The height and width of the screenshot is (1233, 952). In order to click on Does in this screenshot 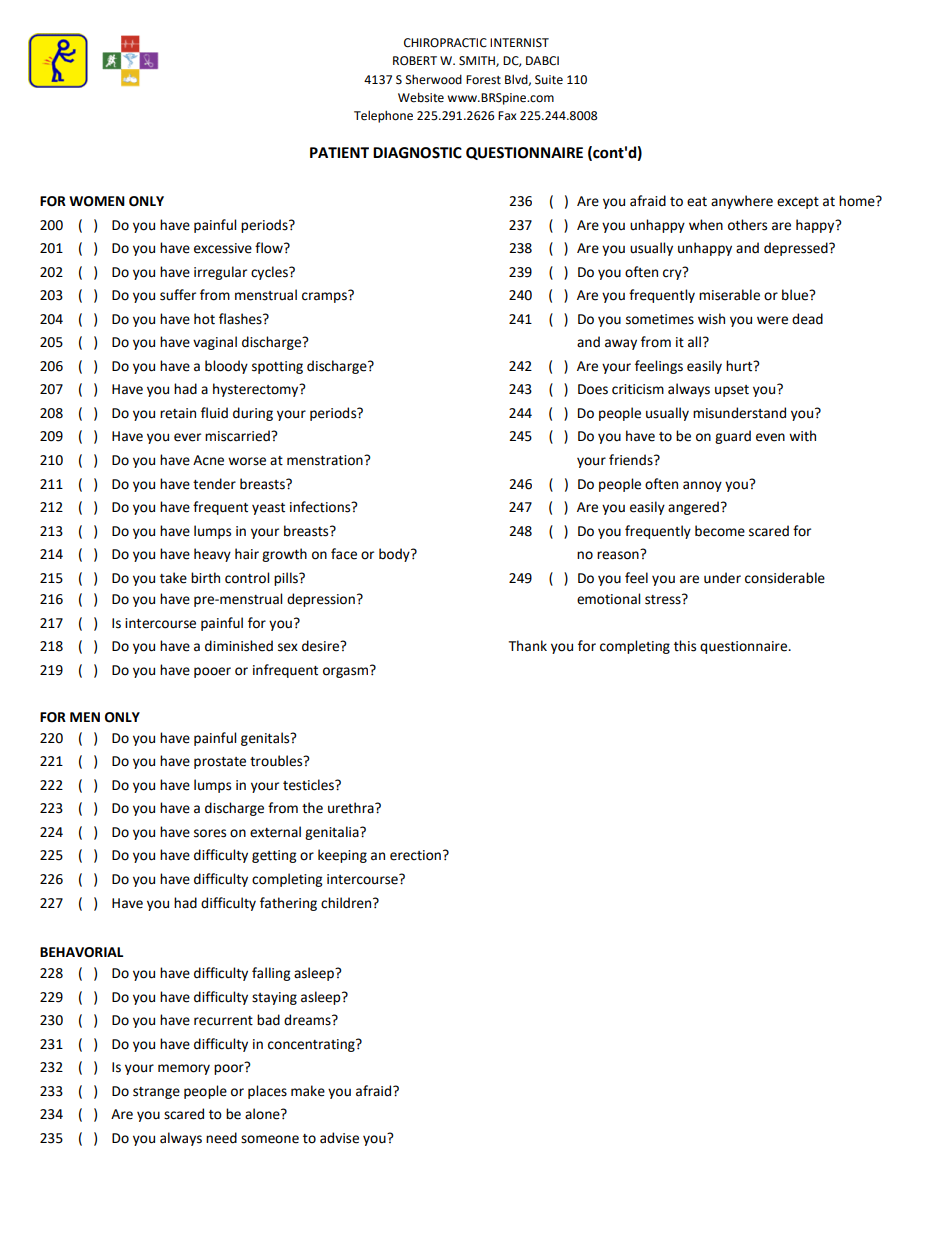, I will do `click(593, 389)`.
